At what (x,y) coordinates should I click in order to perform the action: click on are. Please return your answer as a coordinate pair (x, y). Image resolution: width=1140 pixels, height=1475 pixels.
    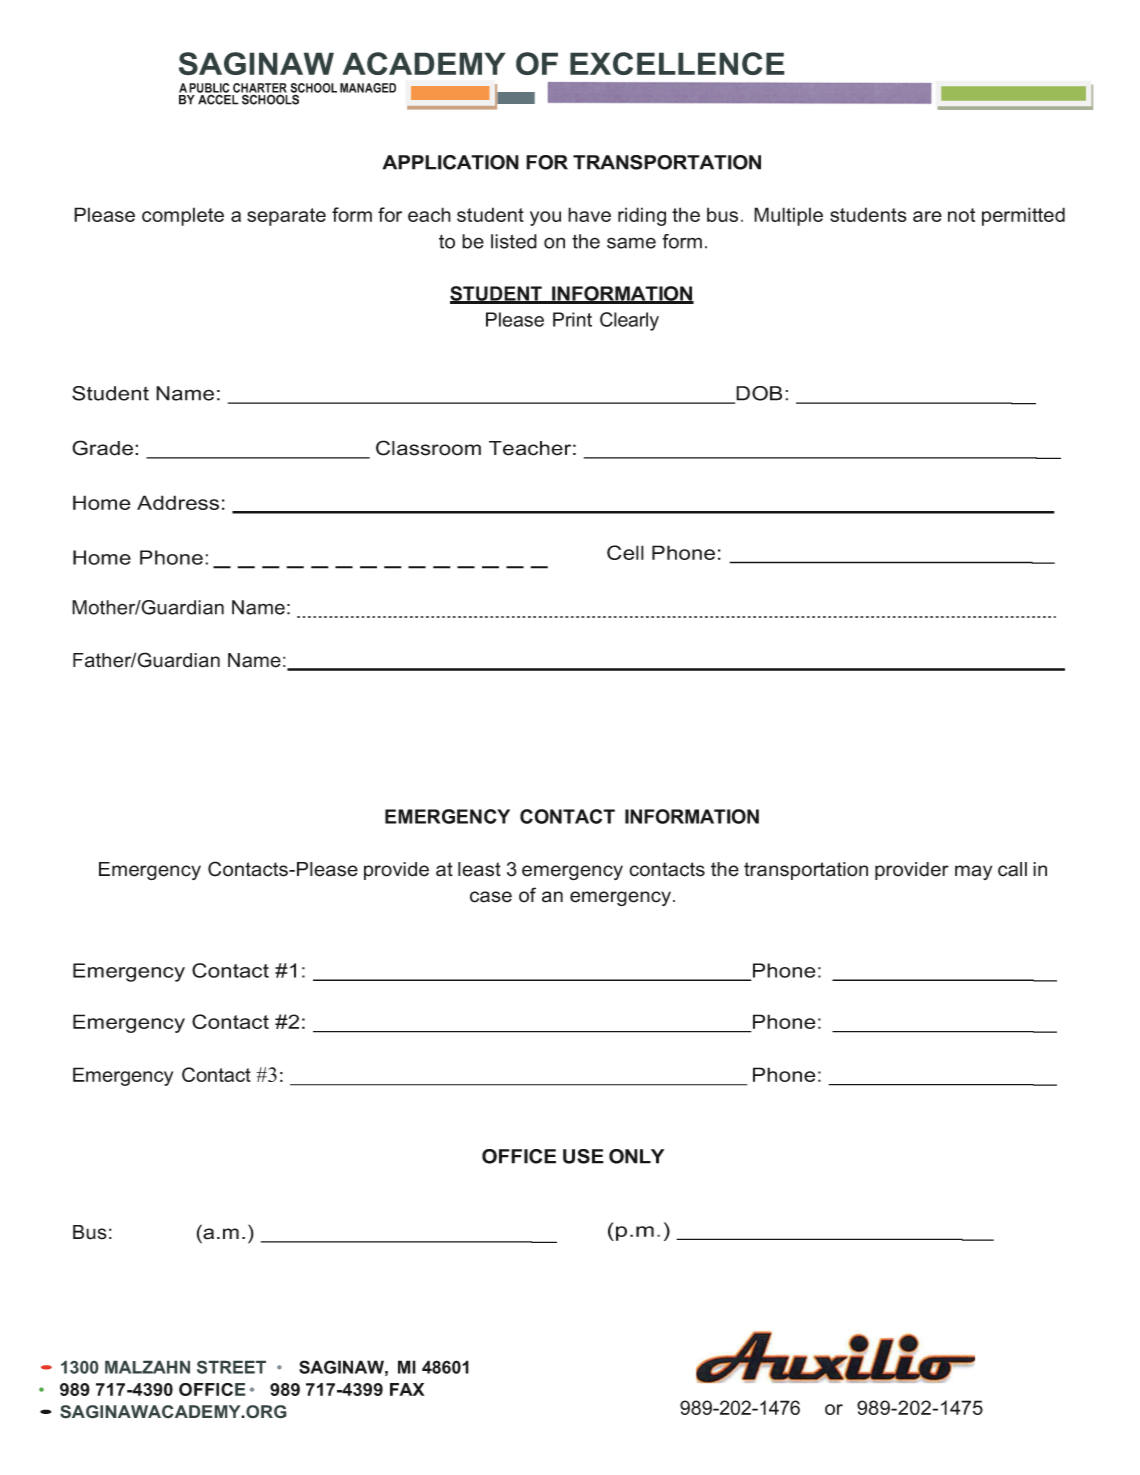
    Looking at the image, I should click on (927, 216).
